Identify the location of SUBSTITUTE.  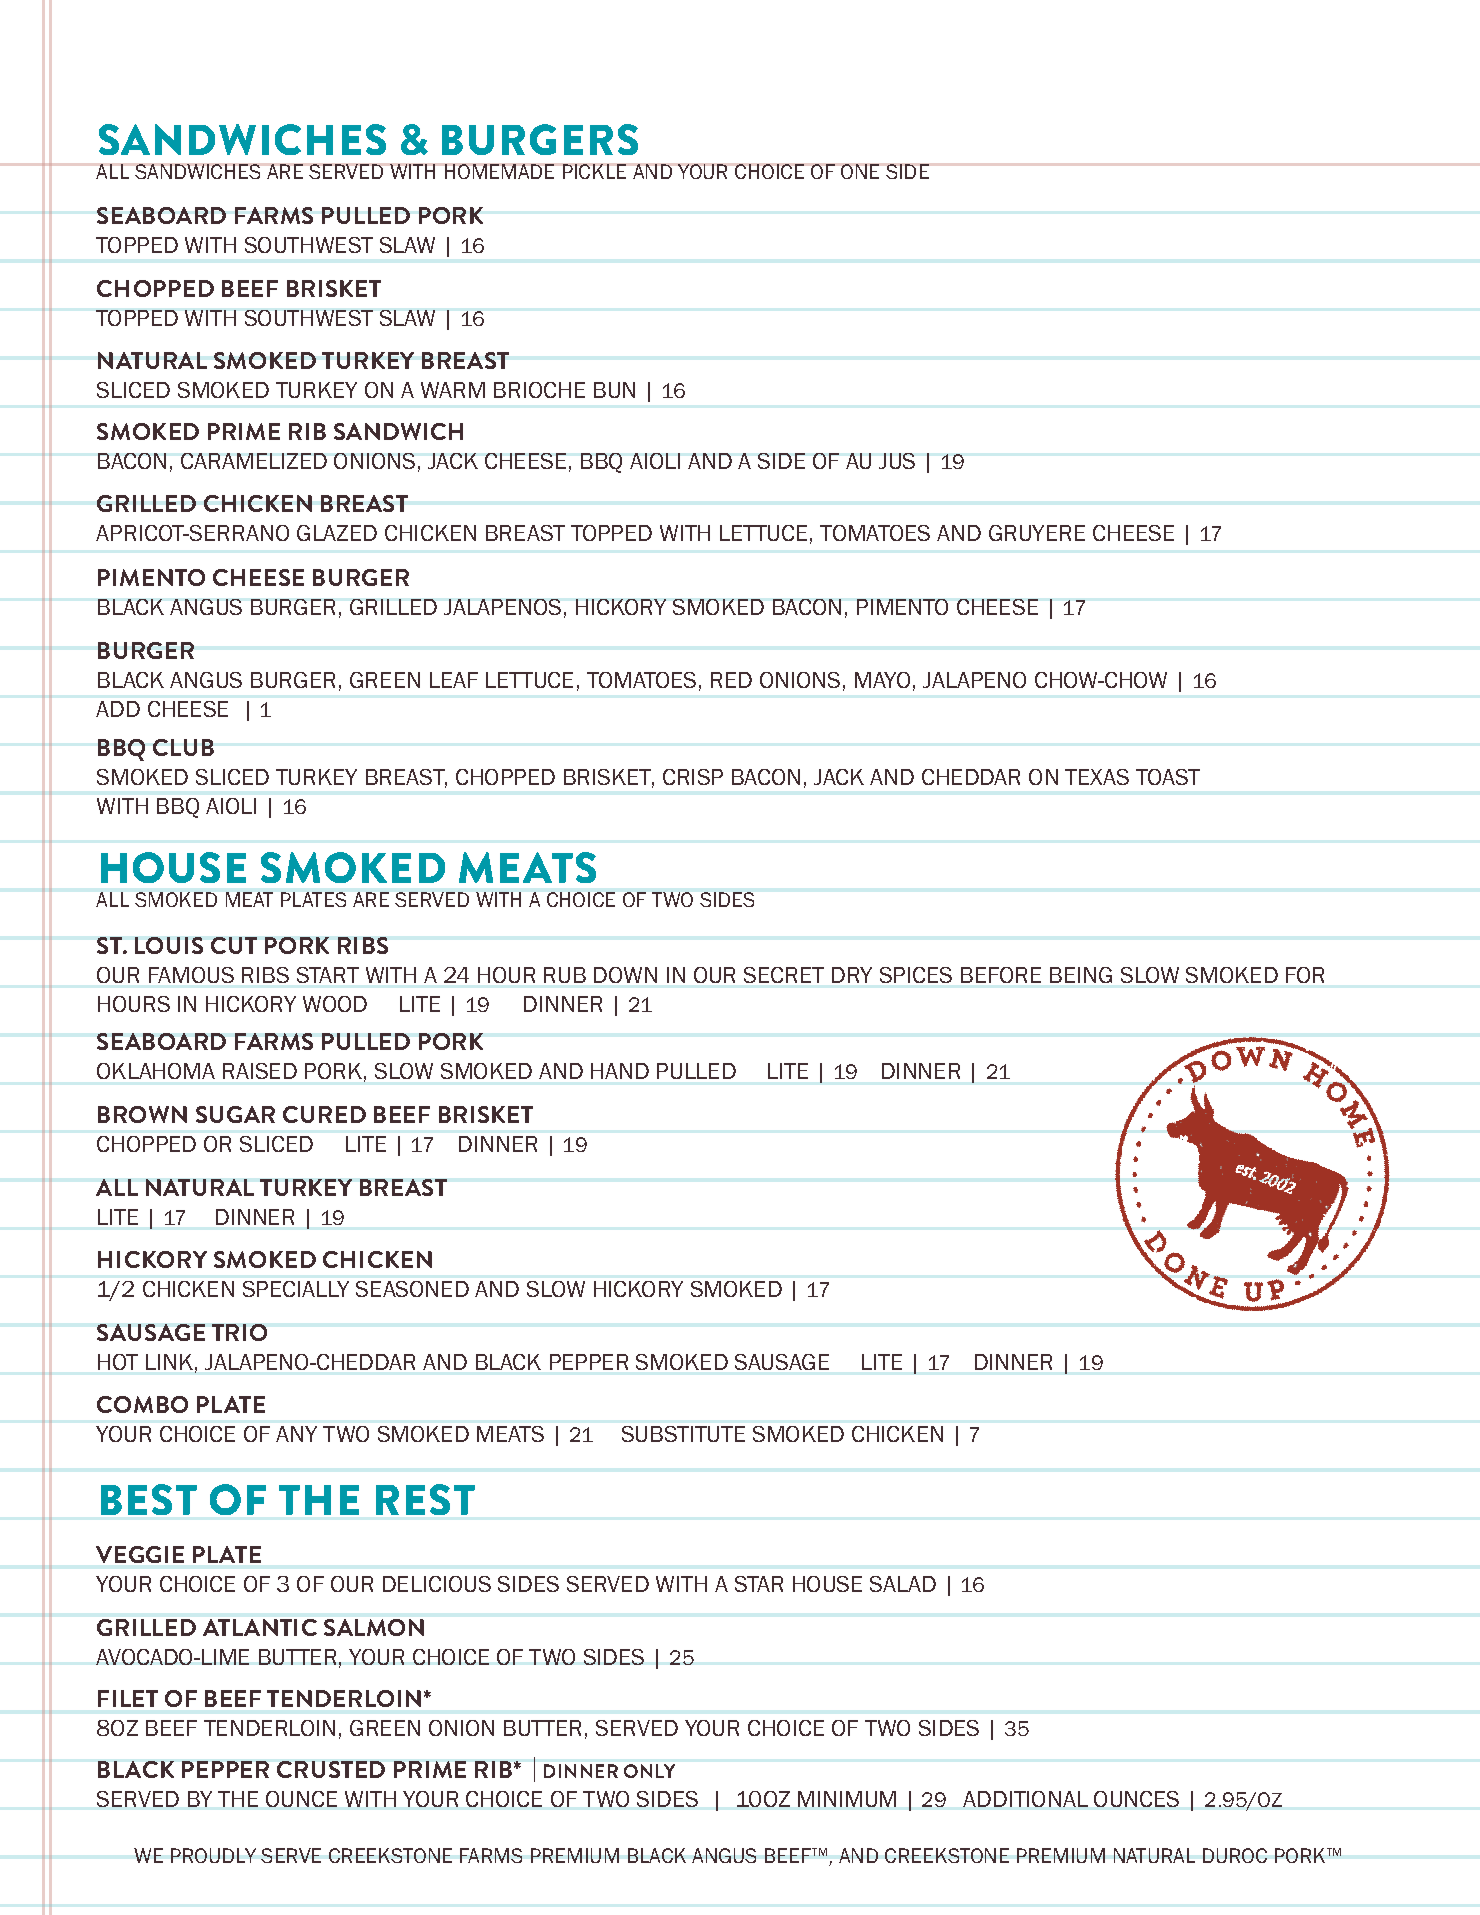
(683, 1434).
